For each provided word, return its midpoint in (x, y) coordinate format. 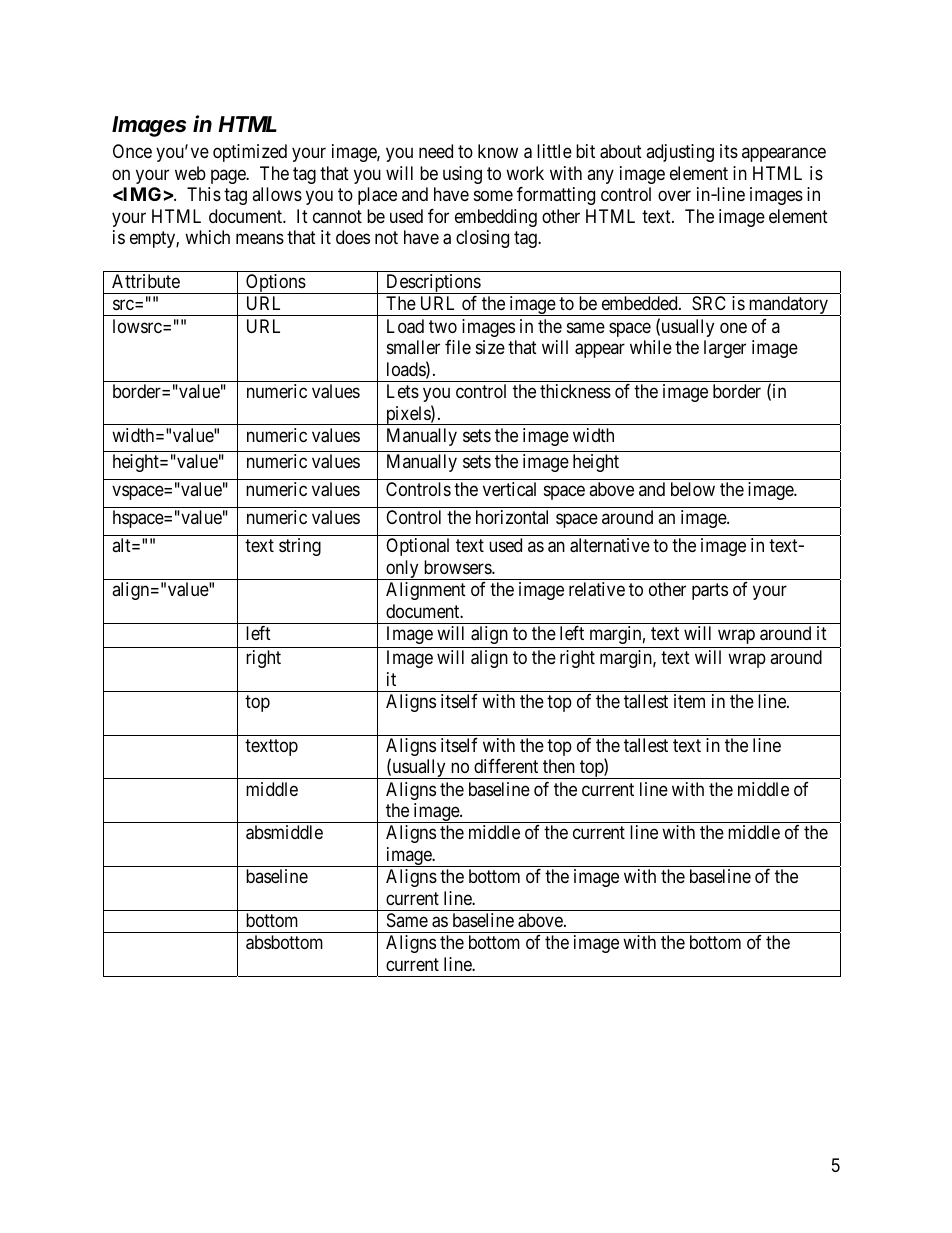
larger (725, 349)
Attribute (146, 281)
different (506, 766)
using (462, 175)
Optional (417, 547)
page (229, 176)
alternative (610, 545)
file (458, 347)
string (300, 547)
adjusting (680, 153)
